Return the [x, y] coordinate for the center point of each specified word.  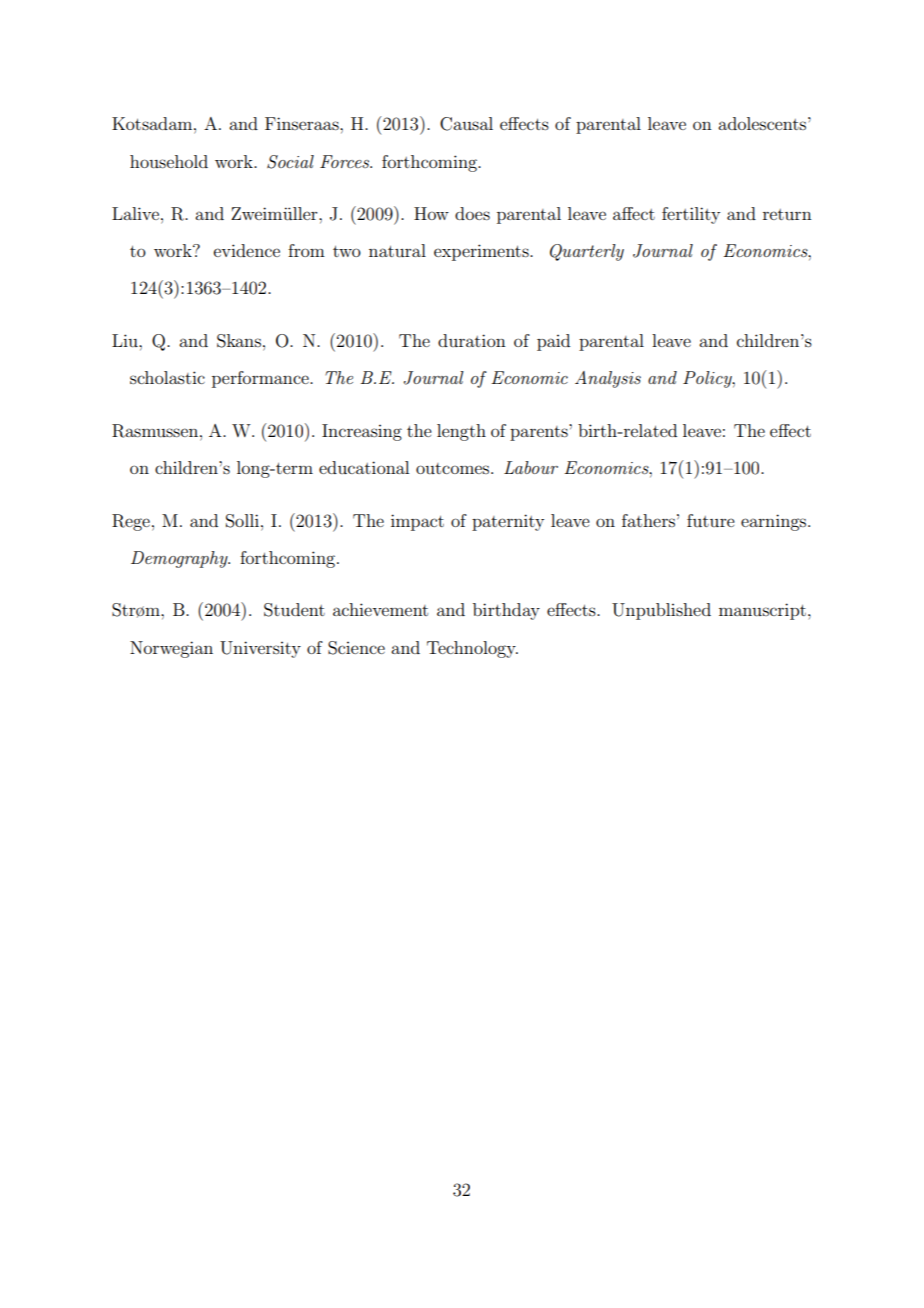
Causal [466, 124]
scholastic [167, 377]
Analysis [608, 379]
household [169, 161]
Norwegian [171, 649]
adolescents [763, 123]
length [461, 432]
